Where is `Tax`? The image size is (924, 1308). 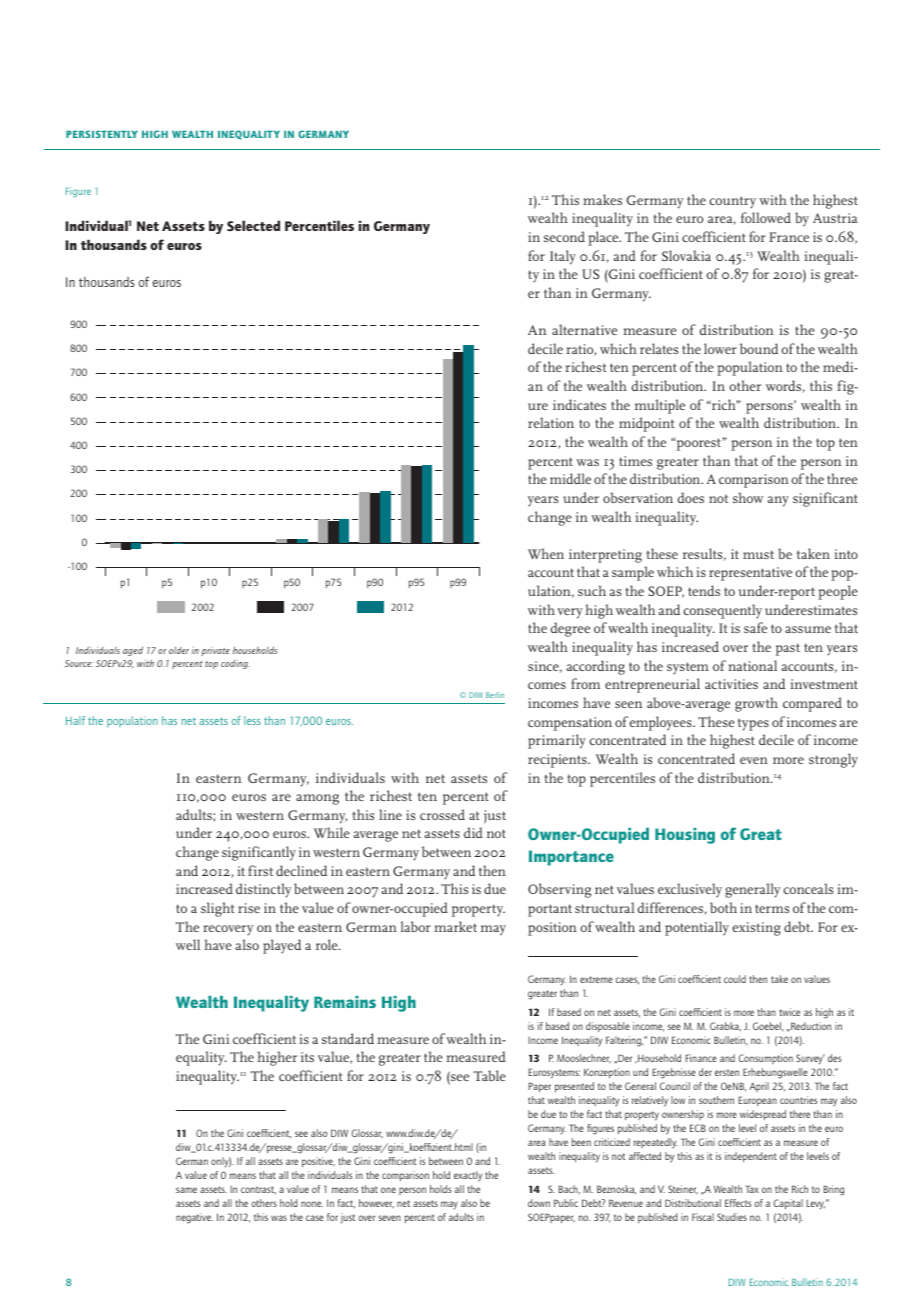 Tax is located at coordinates (752, 1189).
